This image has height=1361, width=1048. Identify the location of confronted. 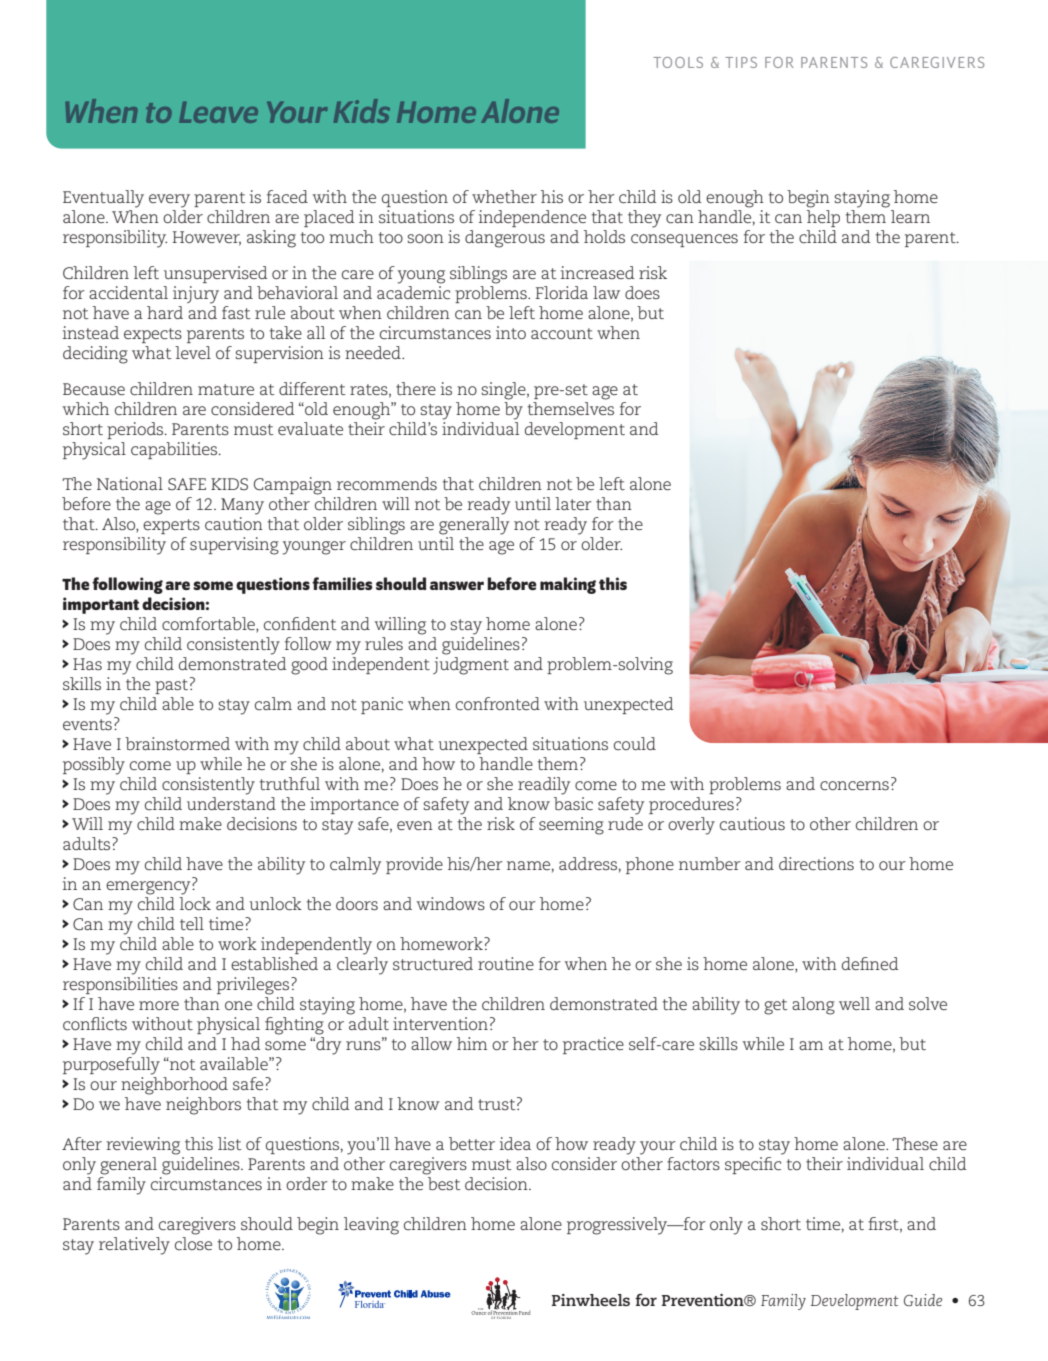
(498, 703).
